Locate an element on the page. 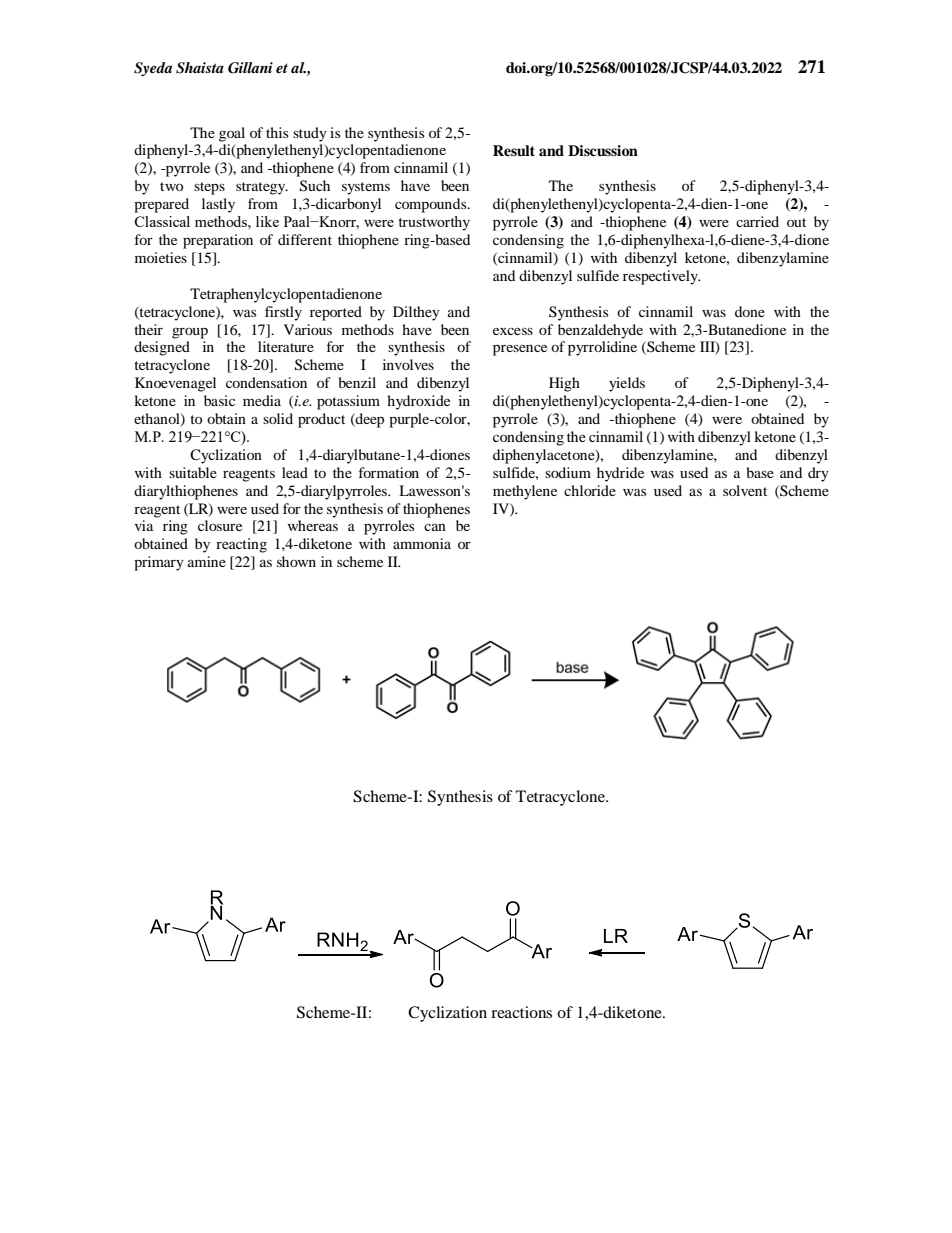 The height and width of the image is (1233, 952). ammonia is located at coordinates (422, 543).
